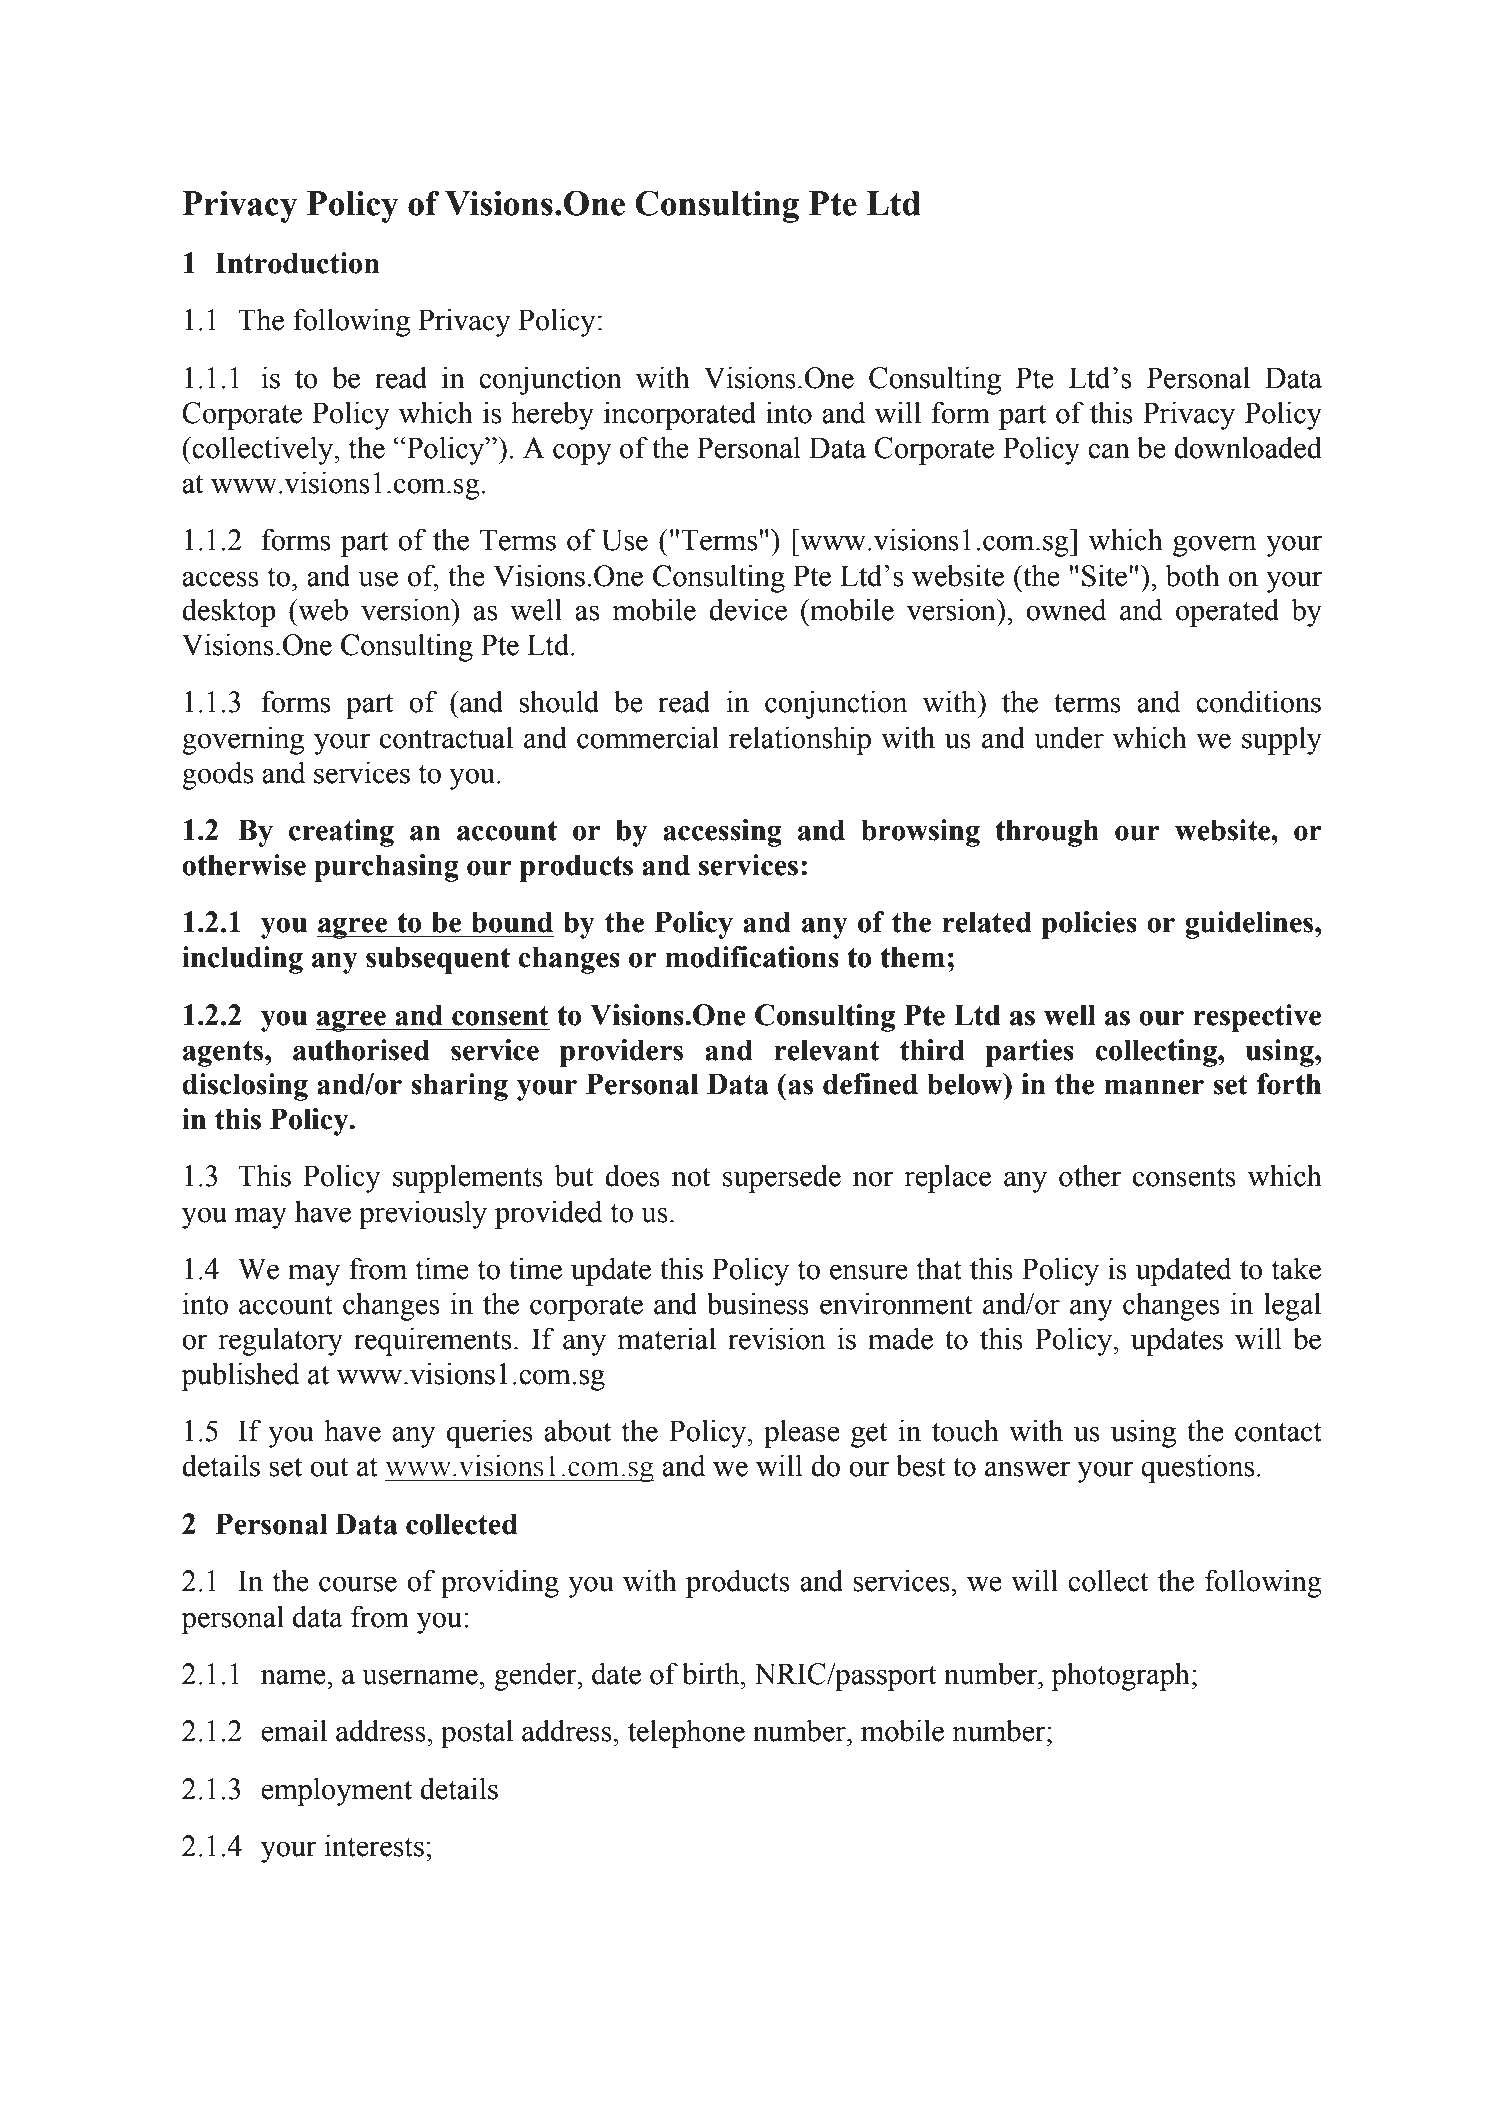 This screenshot has height=2127, width=1503. What do you see at coordinates (358, 1584) in the screenshot?
I see `course` at bounding box center [358, 1584].
